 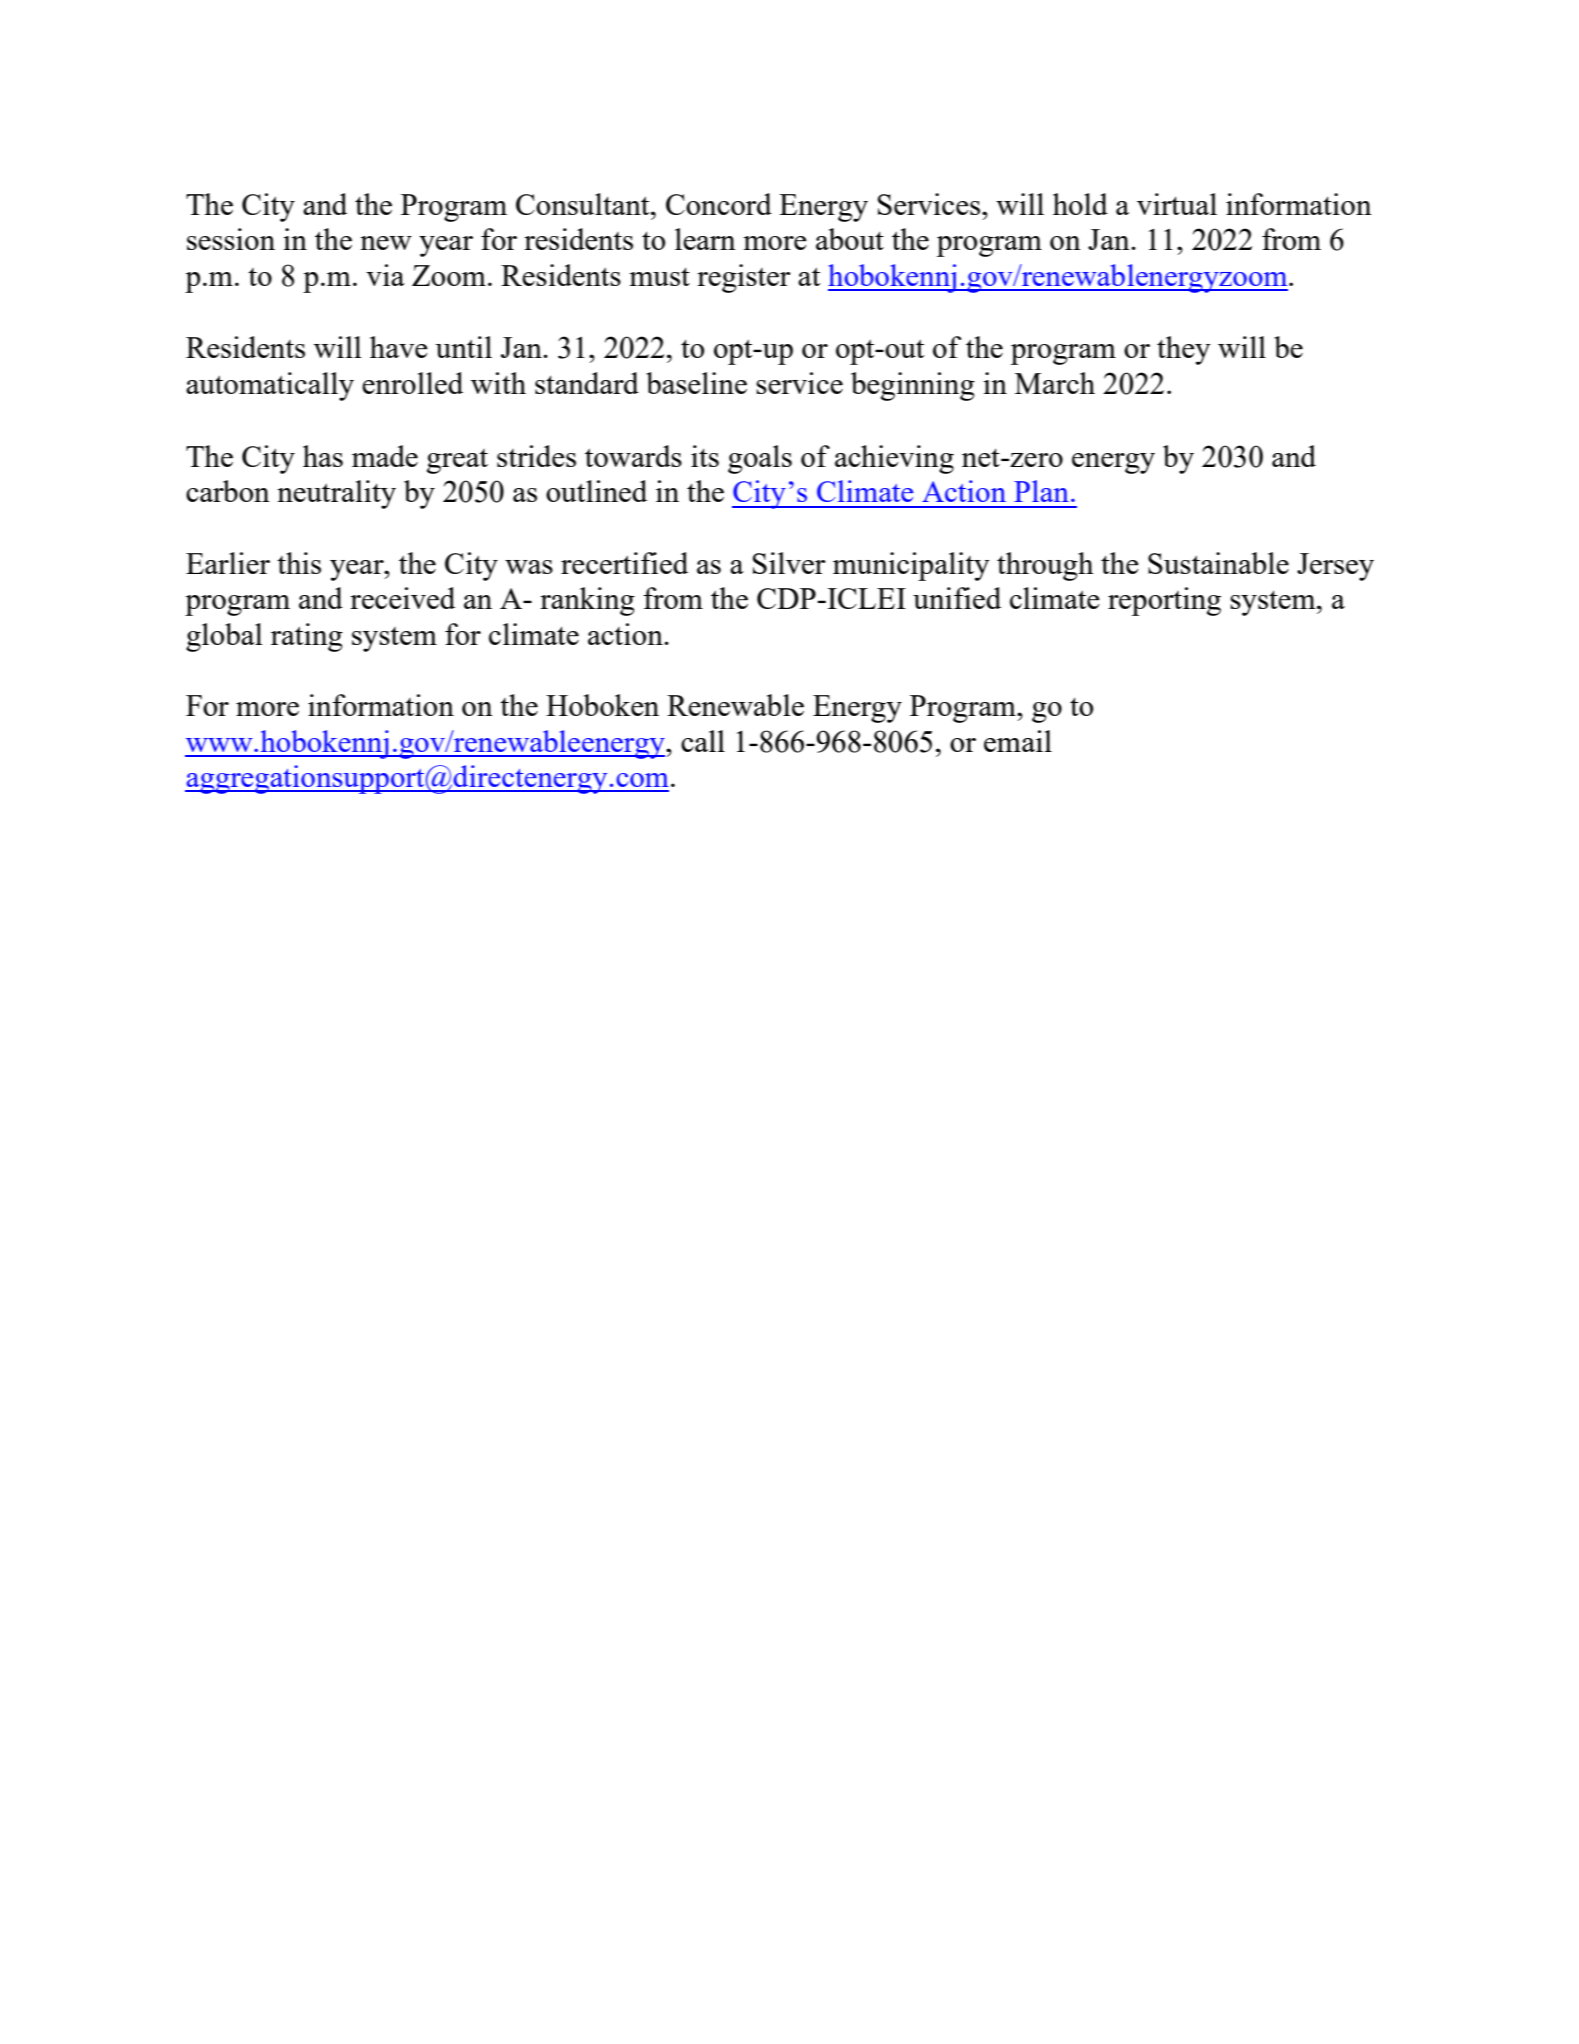 What do you see at coordinates (385, 456) in the screenshot?
I see `made` at bounding box center [385, 456].
